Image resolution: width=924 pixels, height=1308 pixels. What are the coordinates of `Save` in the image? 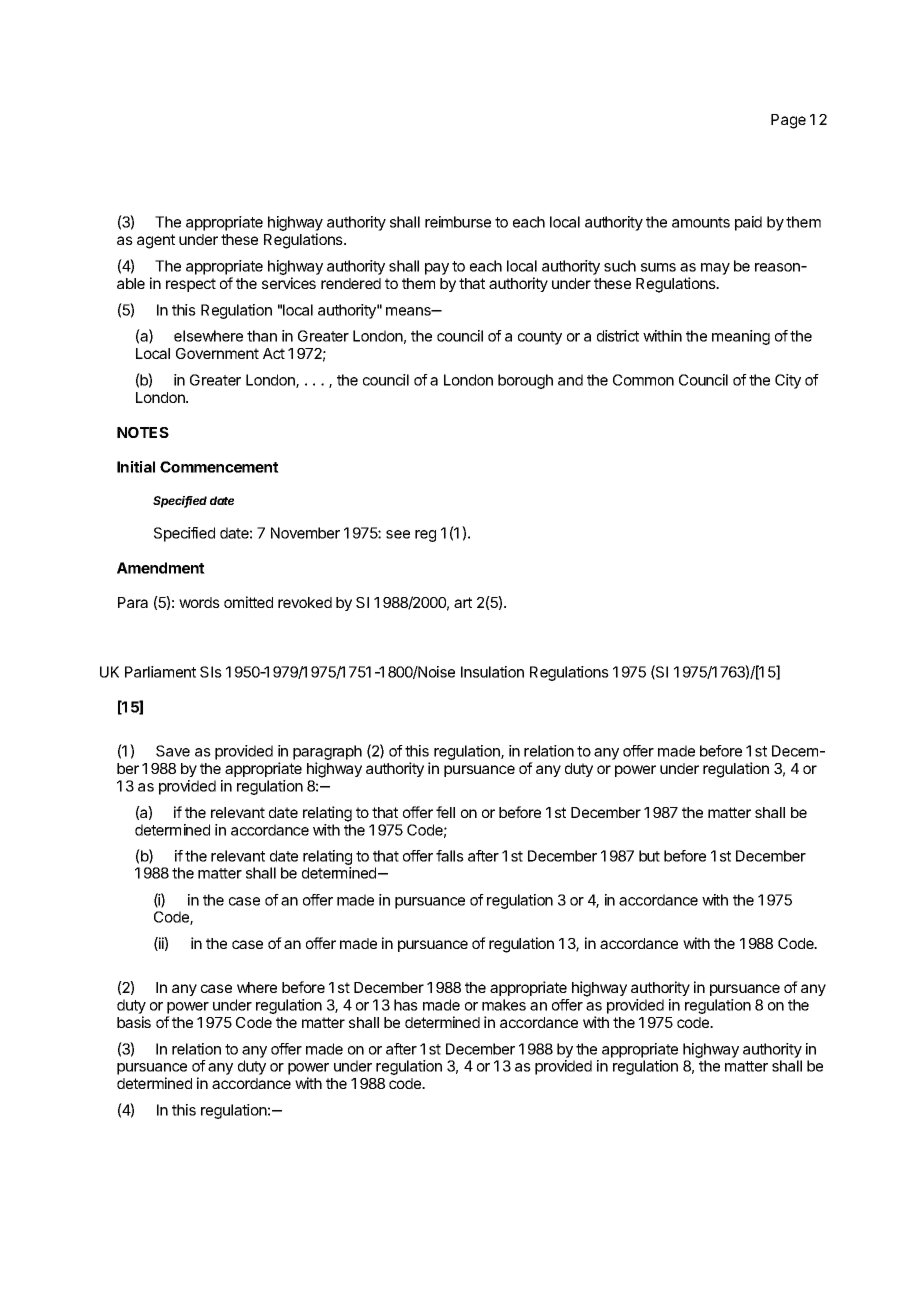 It's located at (173, 751).
